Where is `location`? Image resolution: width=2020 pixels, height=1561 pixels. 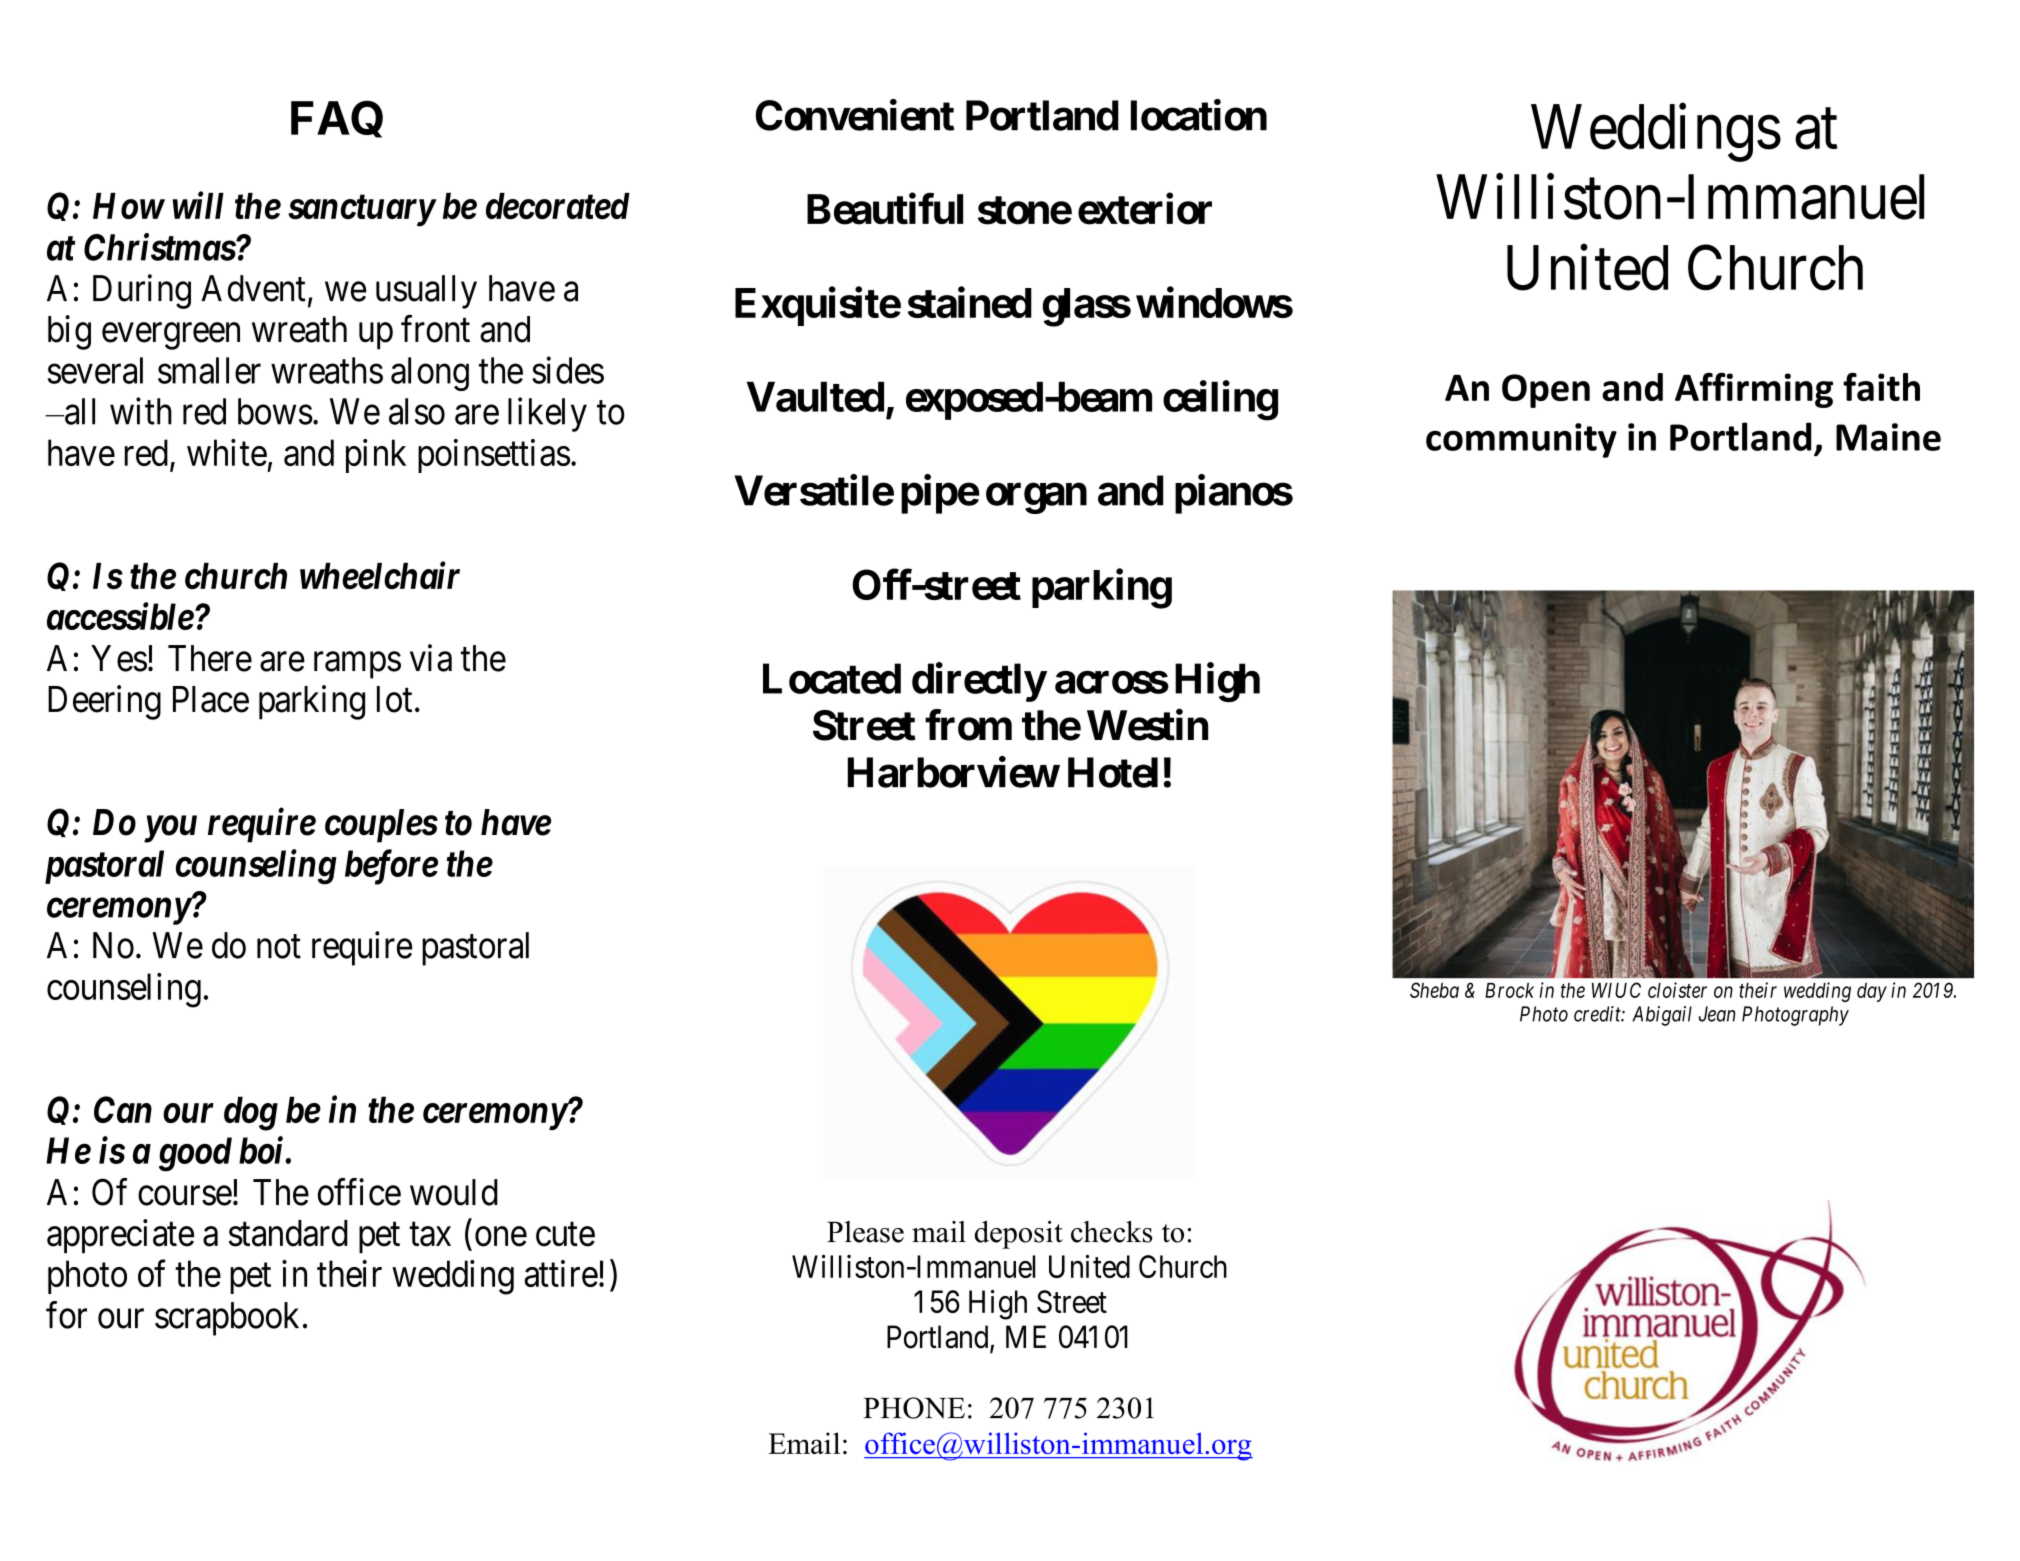
location is located at coordinates (1199, 115).
